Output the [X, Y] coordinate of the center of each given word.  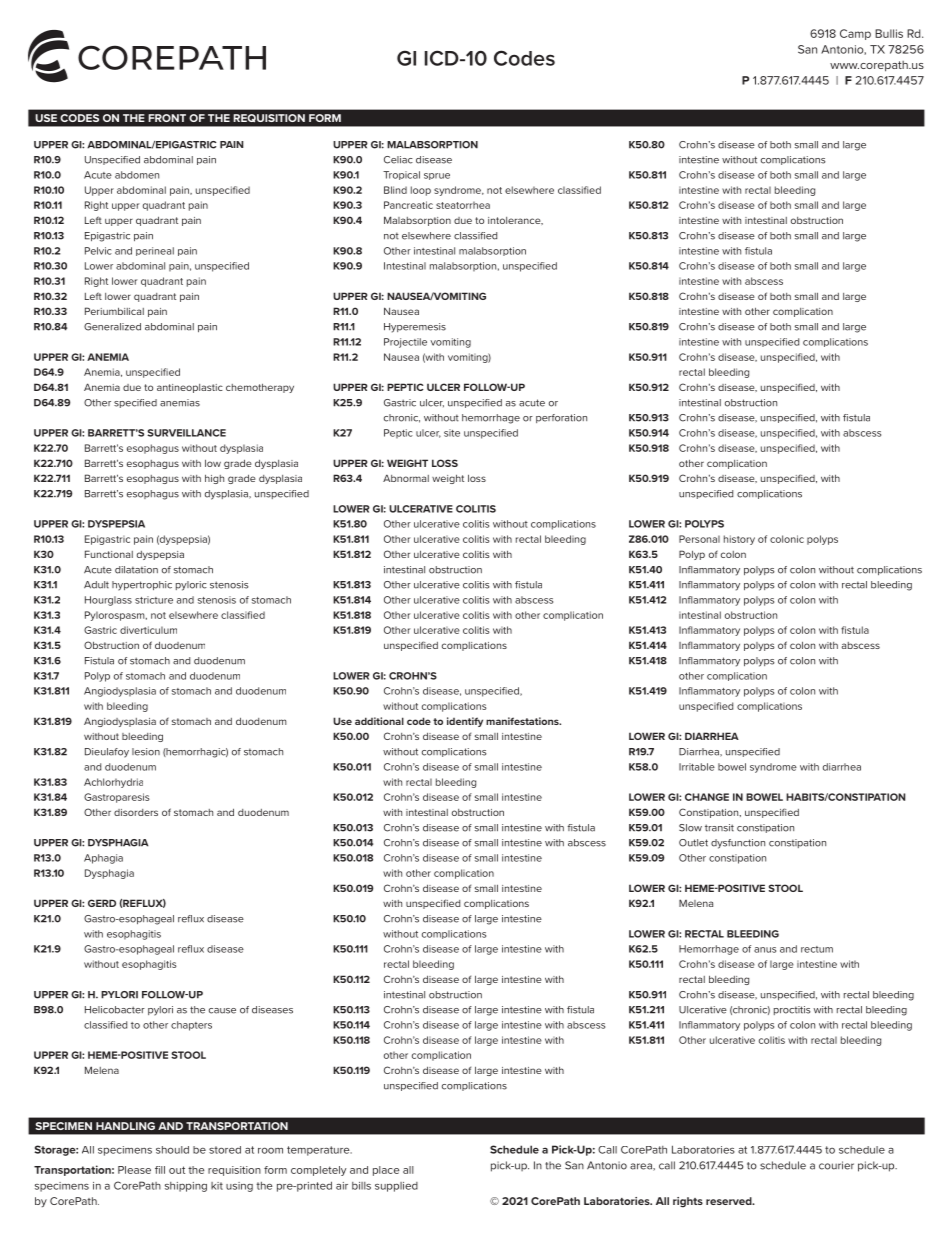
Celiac [398, 160]
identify [465, 722]
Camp [855, 34]
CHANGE [707, 797]
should [172, 1150]
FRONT [167, 118]
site [452, 433]
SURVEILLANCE [186, 433]
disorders [136, 812]
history [739, 540]
